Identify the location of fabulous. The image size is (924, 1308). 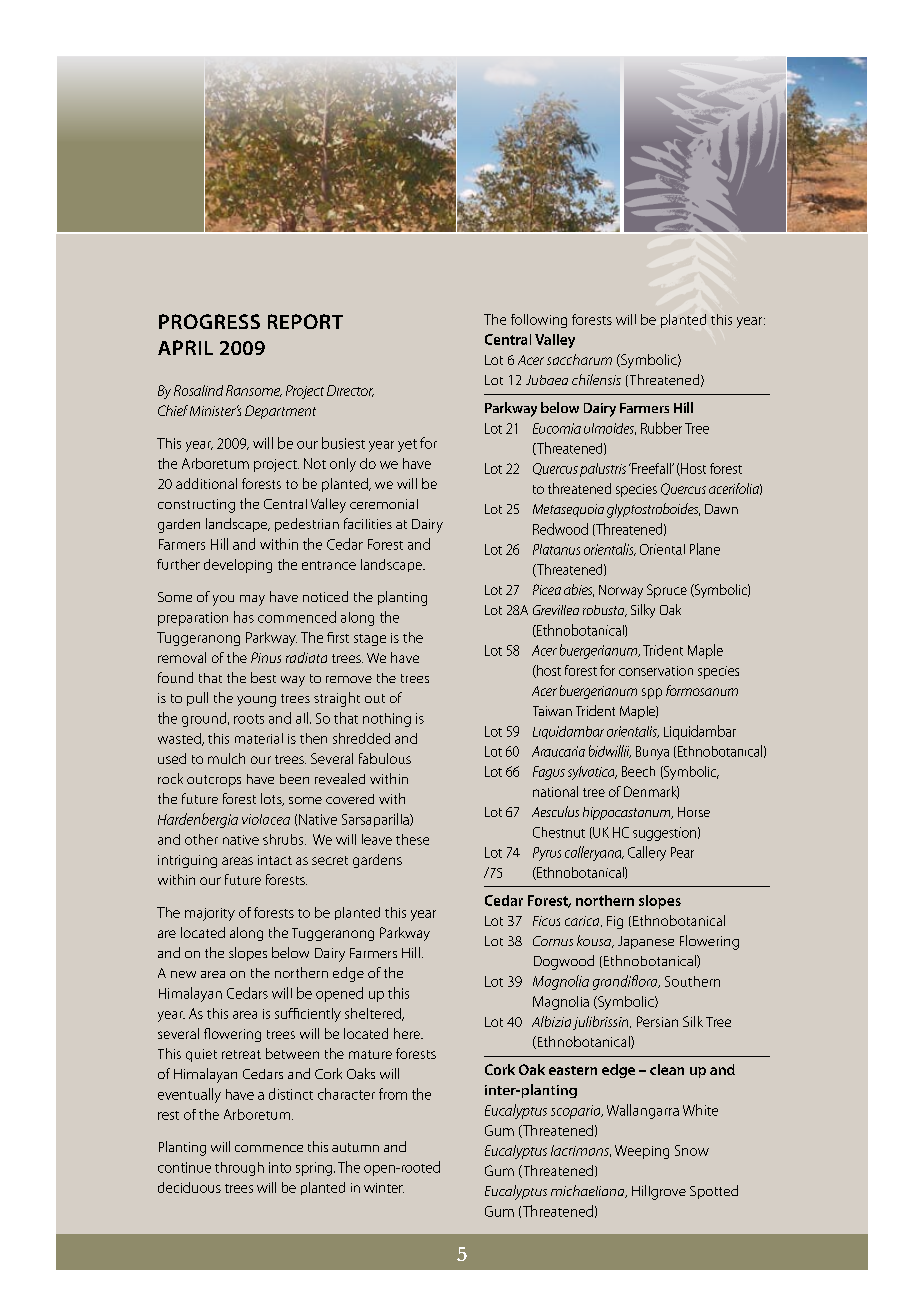
(385, 758).
